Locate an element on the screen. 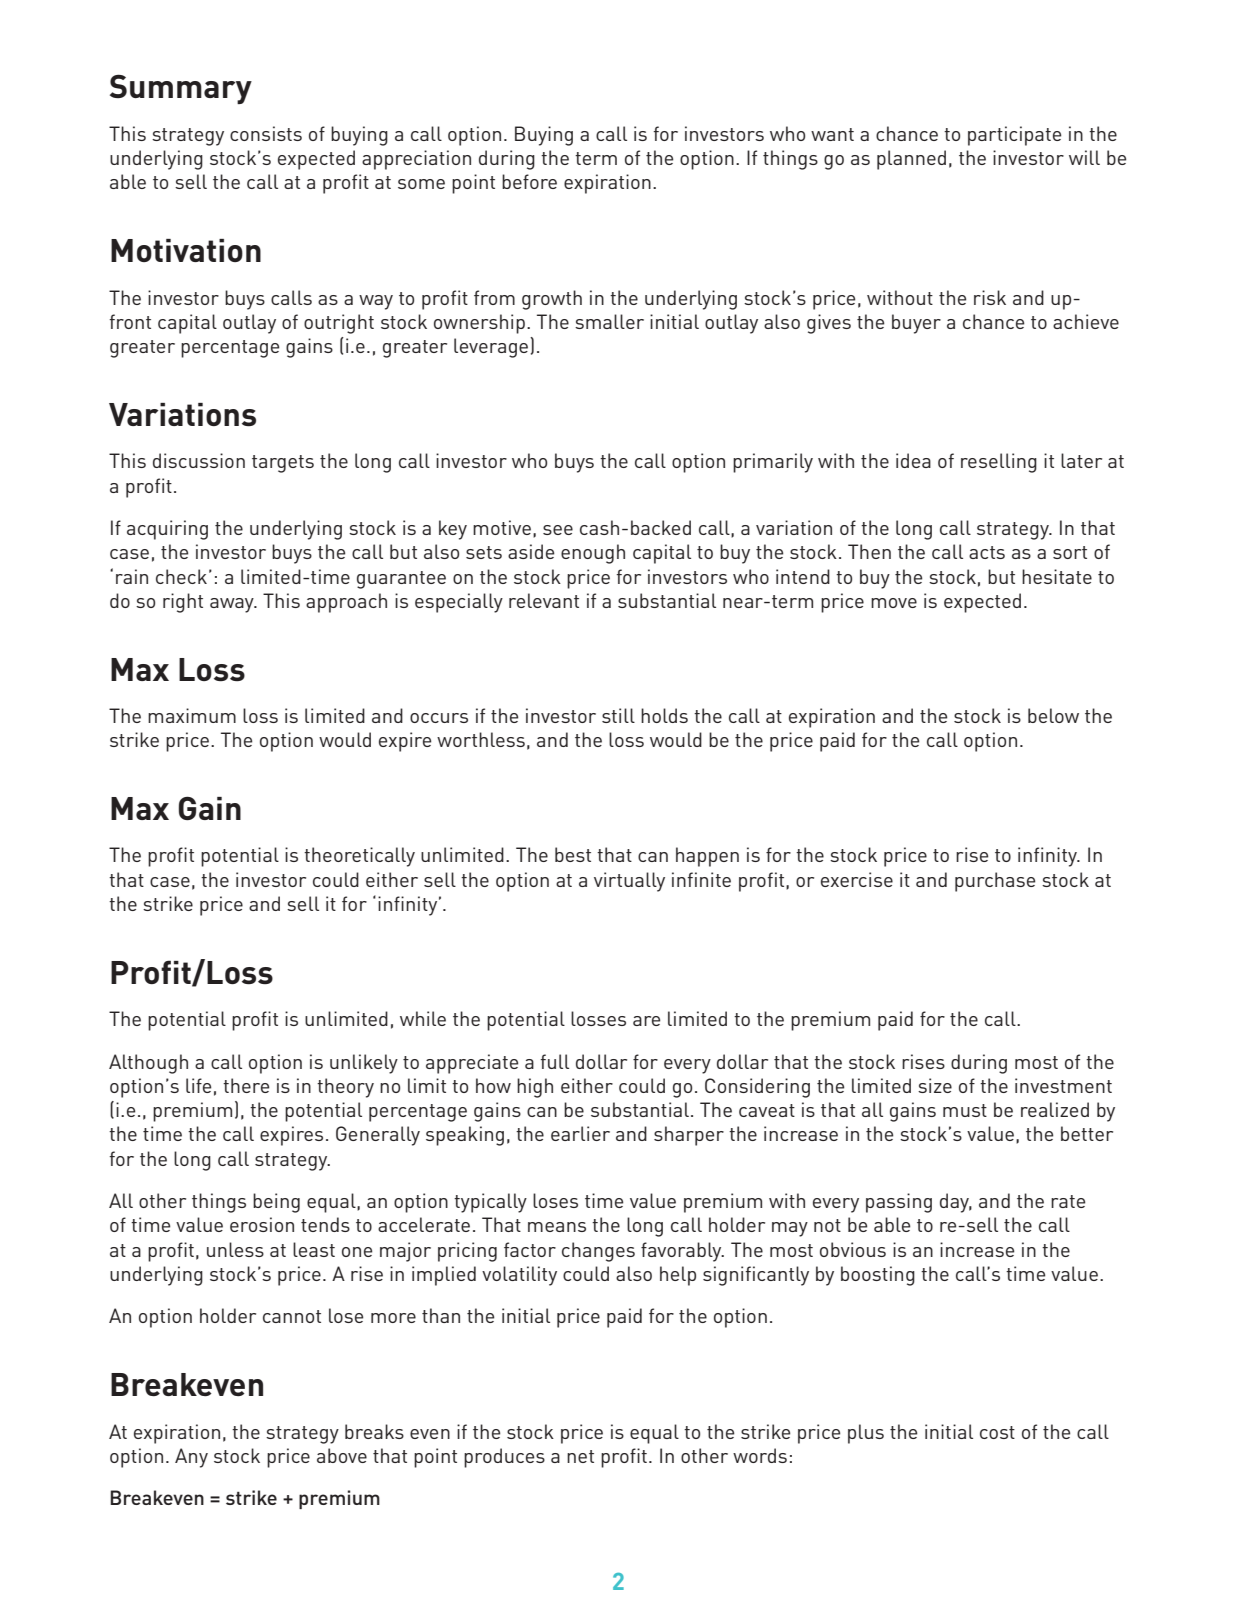  virtually is located at coordinates (629, 882).
